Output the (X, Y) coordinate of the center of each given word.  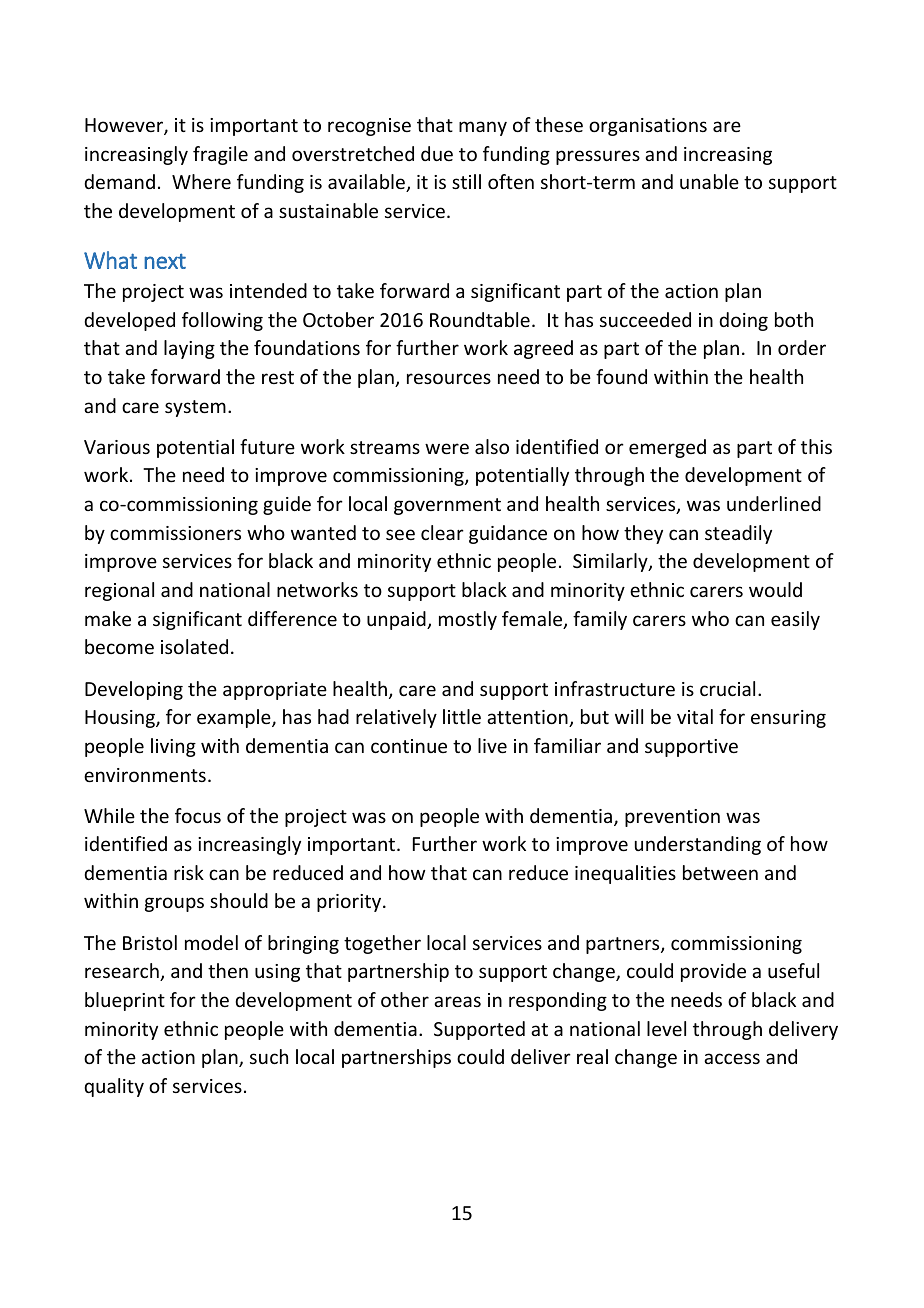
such (269, 1056)
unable (709, 181)
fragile (220, 155)
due (437, 153)
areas (457, 1001)
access (732, 1058)
